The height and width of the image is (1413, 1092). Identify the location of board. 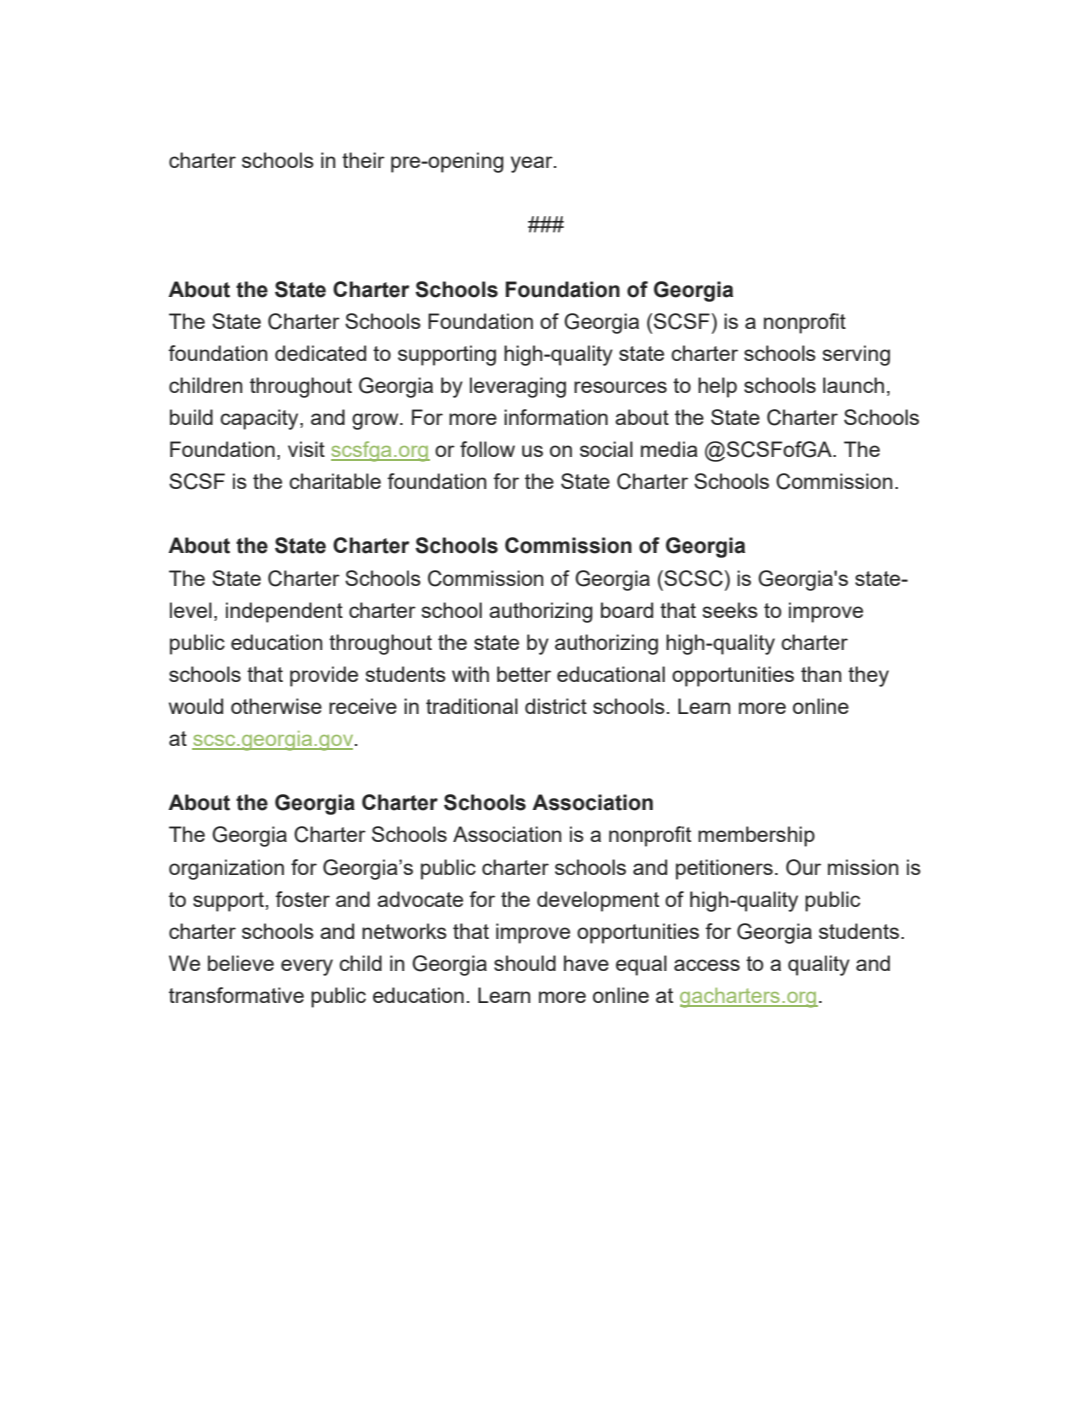
(627, 610).
